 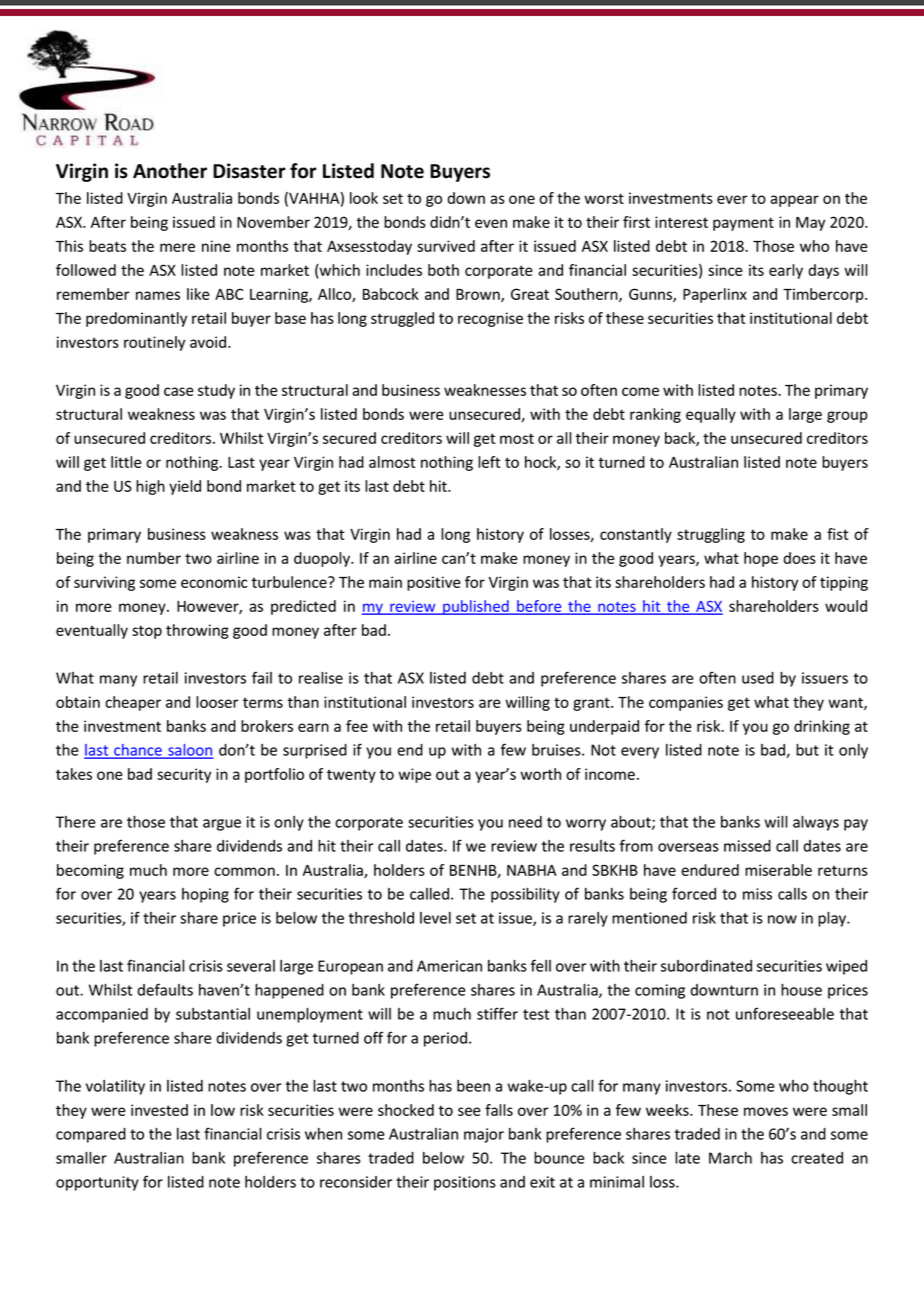 I want to click on survived, so click(x=446, y=246).
